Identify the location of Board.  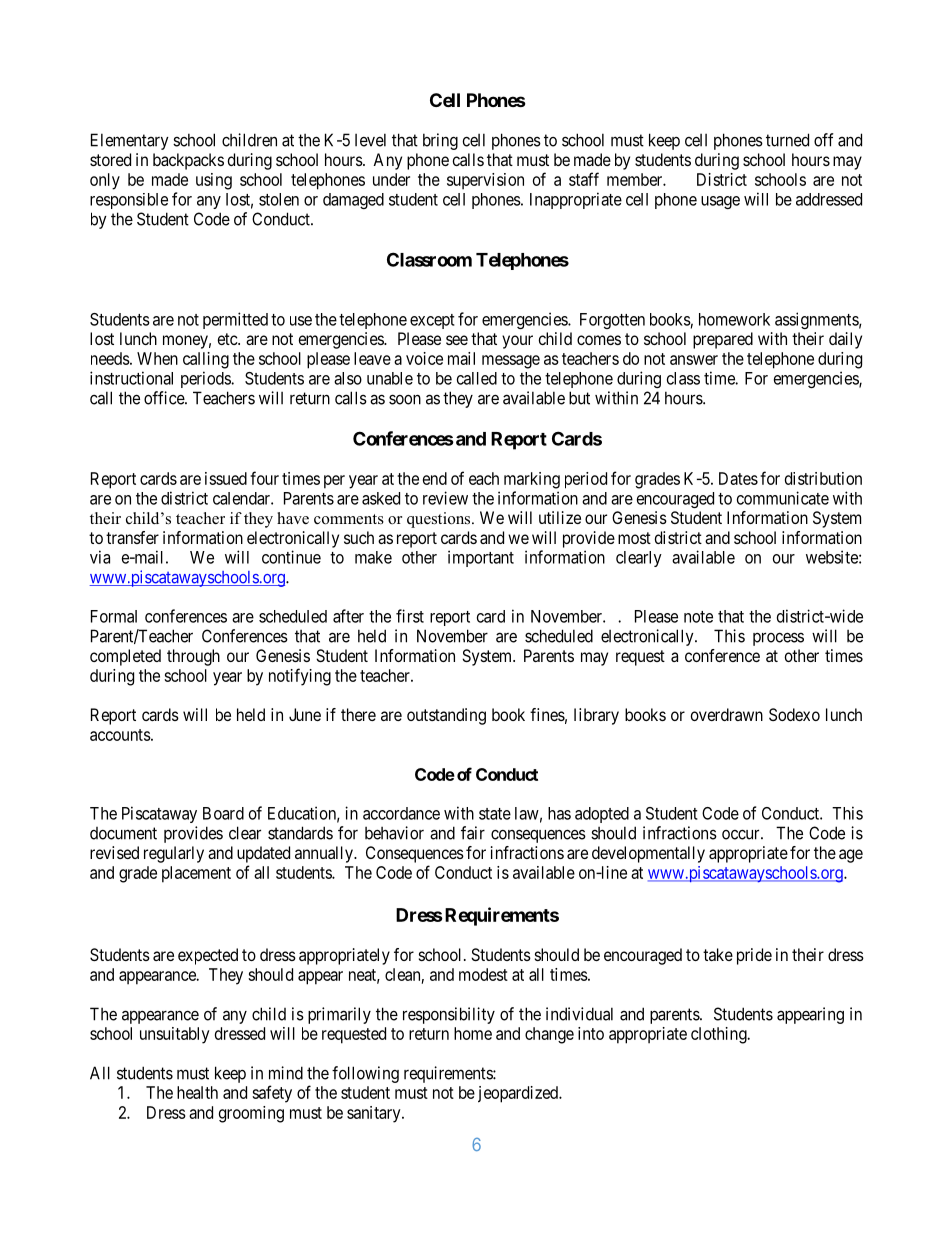
(223, 813).
